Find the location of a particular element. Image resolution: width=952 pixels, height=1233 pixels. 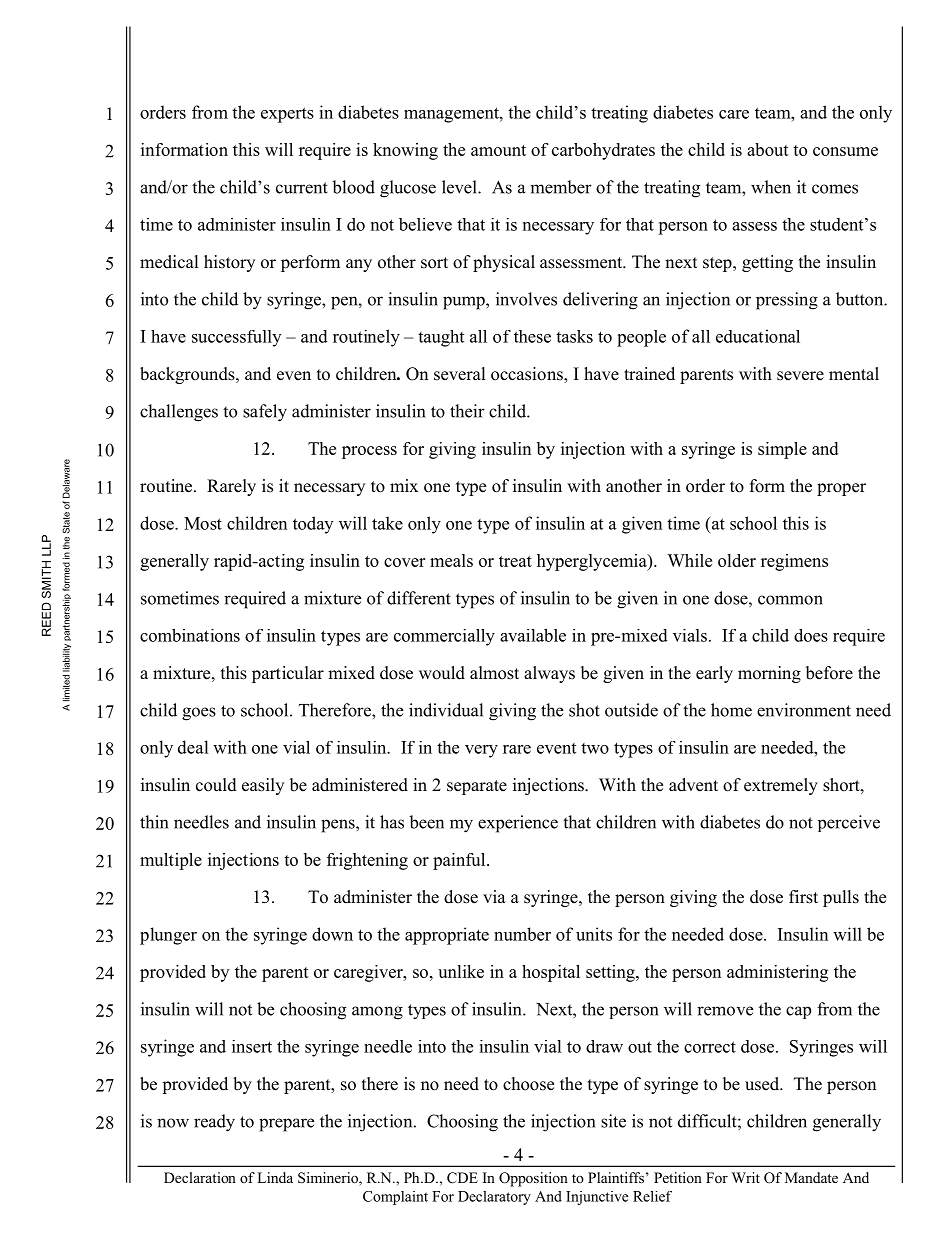

Opposition is located at coordinates (533, 1179).
